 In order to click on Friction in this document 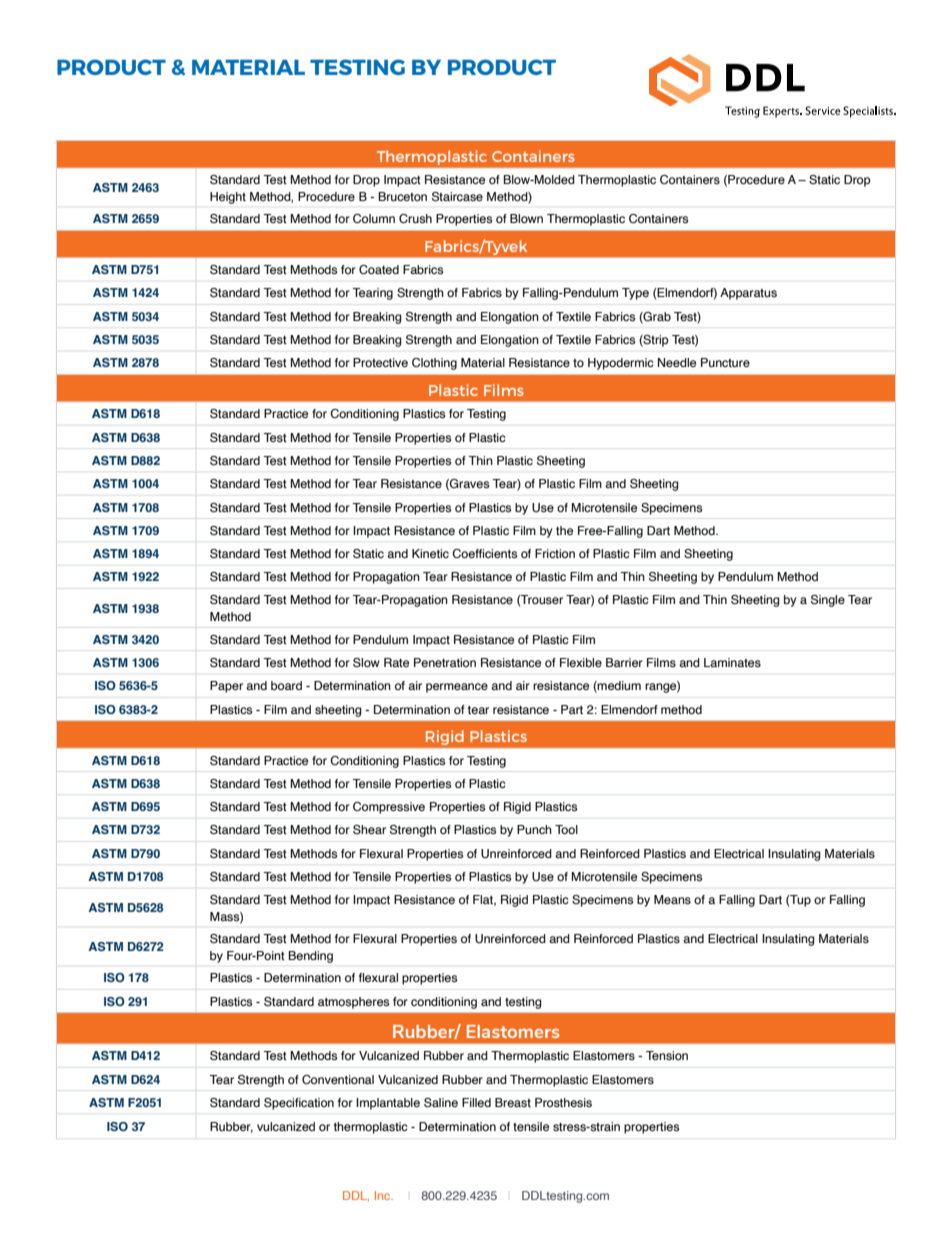, I will do `click(555, 553)`.
